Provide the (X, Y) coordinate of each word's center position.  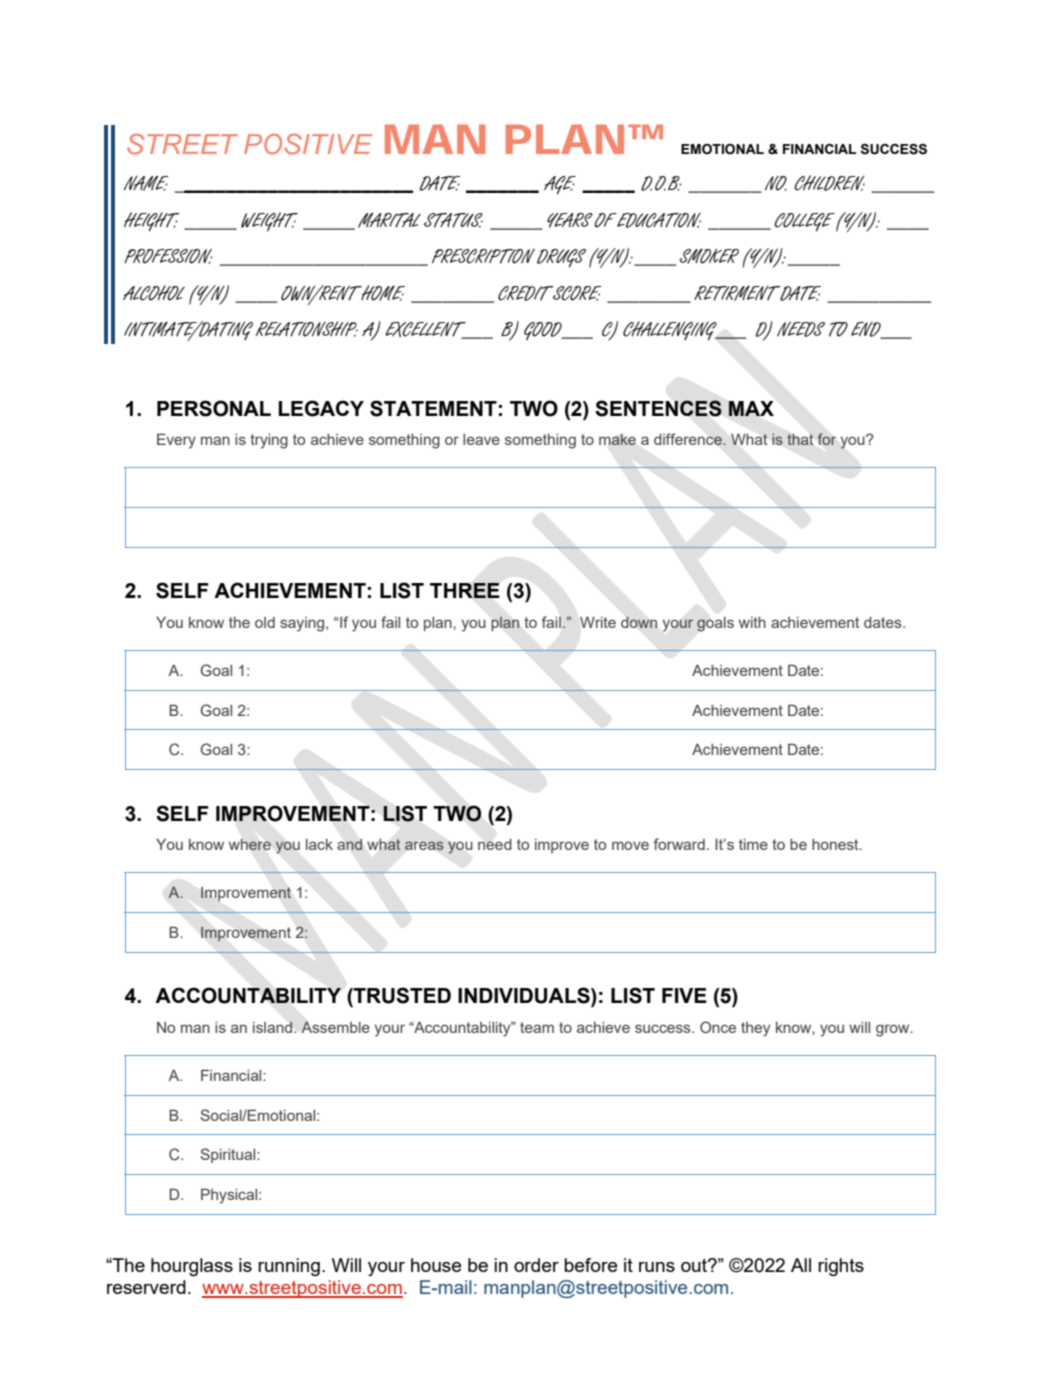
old (265, 622)
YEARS (570, 220)
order (536, 1265)
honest (836, 844)
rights (841, 1267)
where (250, 844)
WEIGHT (269, 221)
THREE (465, 590)
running (289, 1267)
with (752, 622)
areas (424, 846)
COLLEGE (804, 222)
